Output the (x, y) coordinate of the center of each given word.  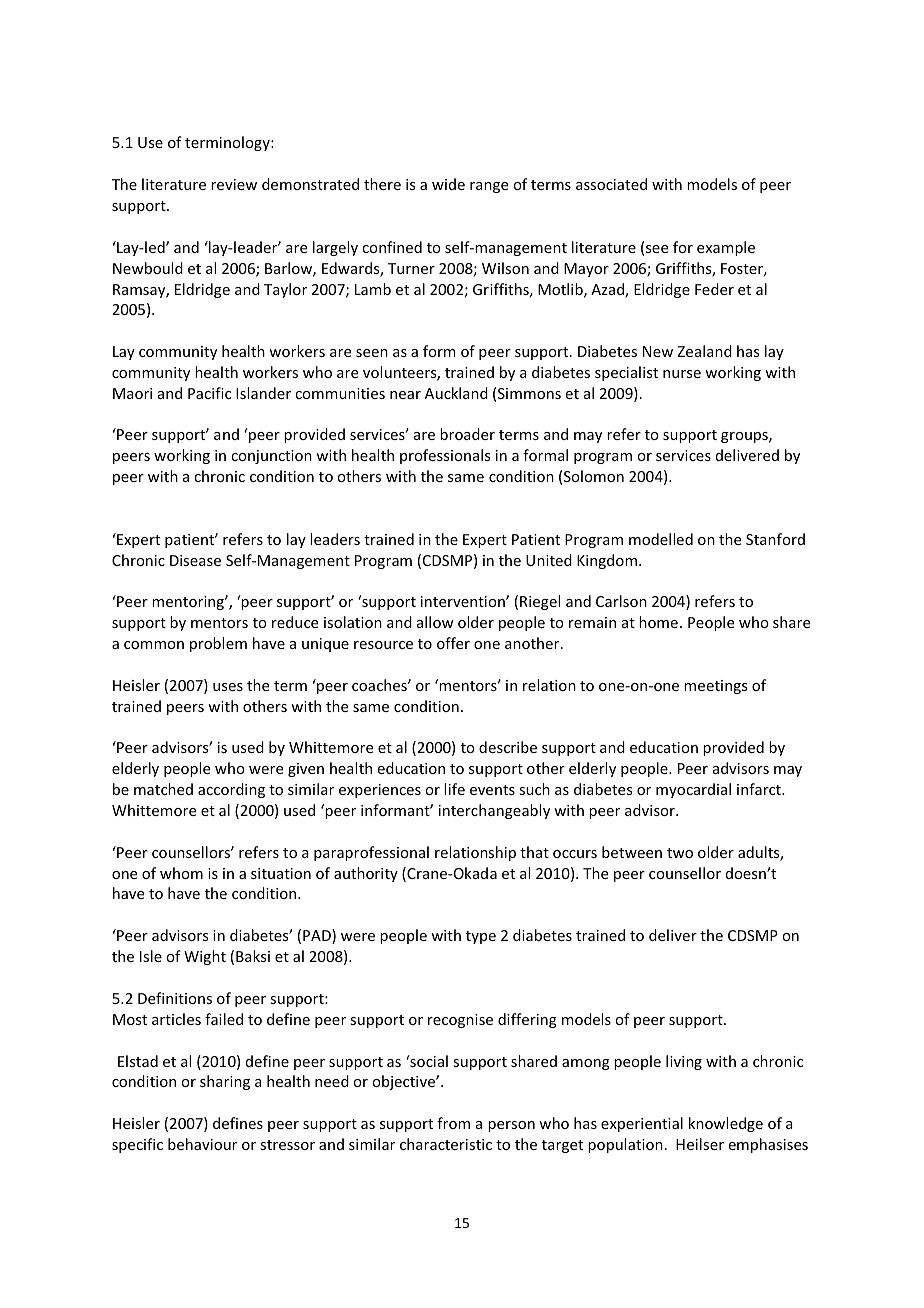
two (680, 853)
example (726, 248)
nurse (682, 374)
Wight (205, 957)
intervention (464, 601)
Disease (195, 560)
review (234, 184)
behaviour (202, 1144)
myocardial (693, 790)
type (481, 937)
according (231, 790)
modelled (661, 539)
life (454, 789)
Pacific (209, 393)
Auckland (456, 393)
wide (448, 184)
